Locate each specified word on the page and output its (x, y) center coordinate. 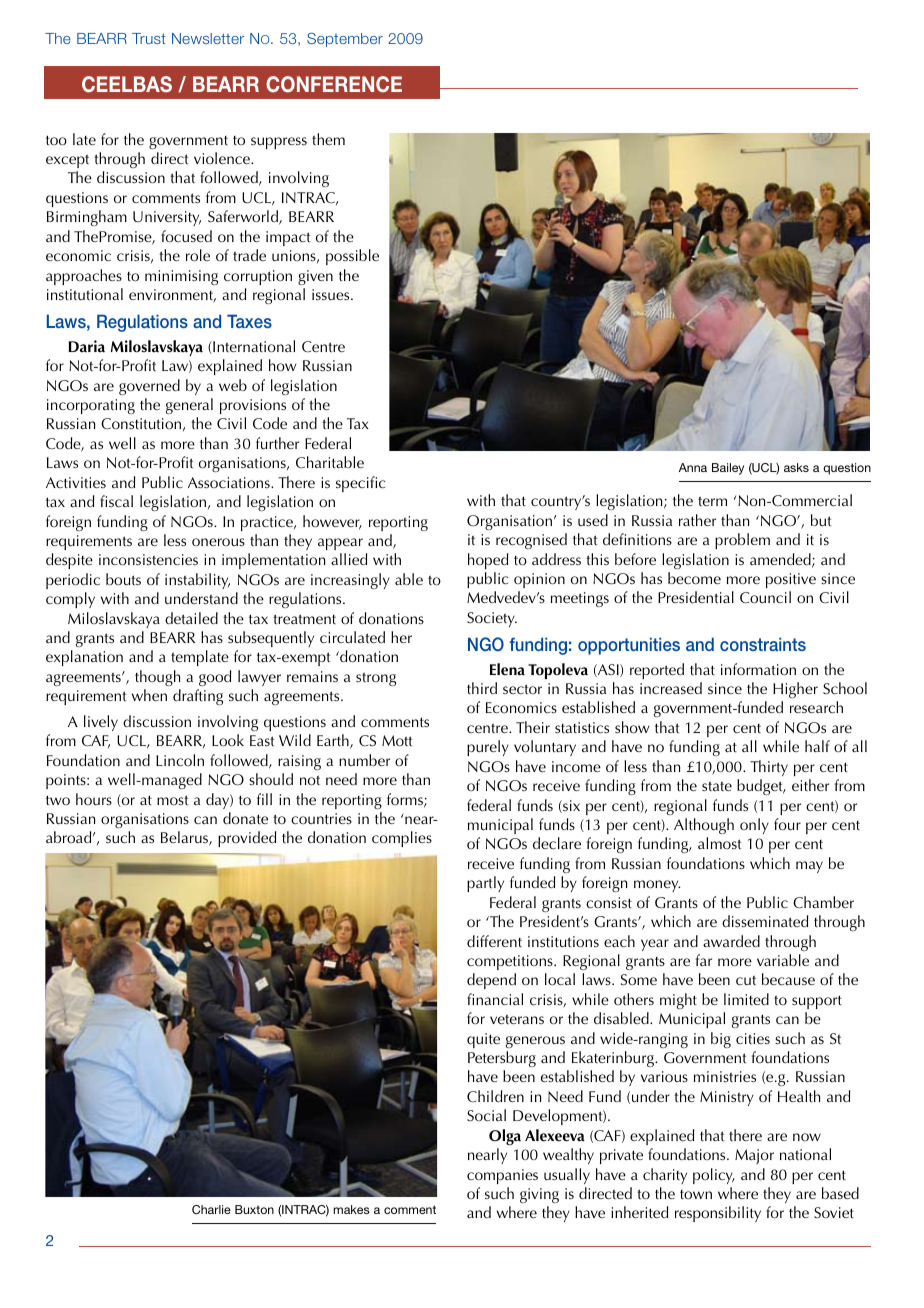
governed (149, 387)
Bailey (728, 469)
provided (247, 839)
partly (485, 884)
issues (332, 294)
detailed (191, 618)
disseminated (765, 921)
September (345, 39)
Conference (334, 84)
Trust (149, 38)
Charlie (211, 1209)
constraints (763, 644)
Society (492, 619)
